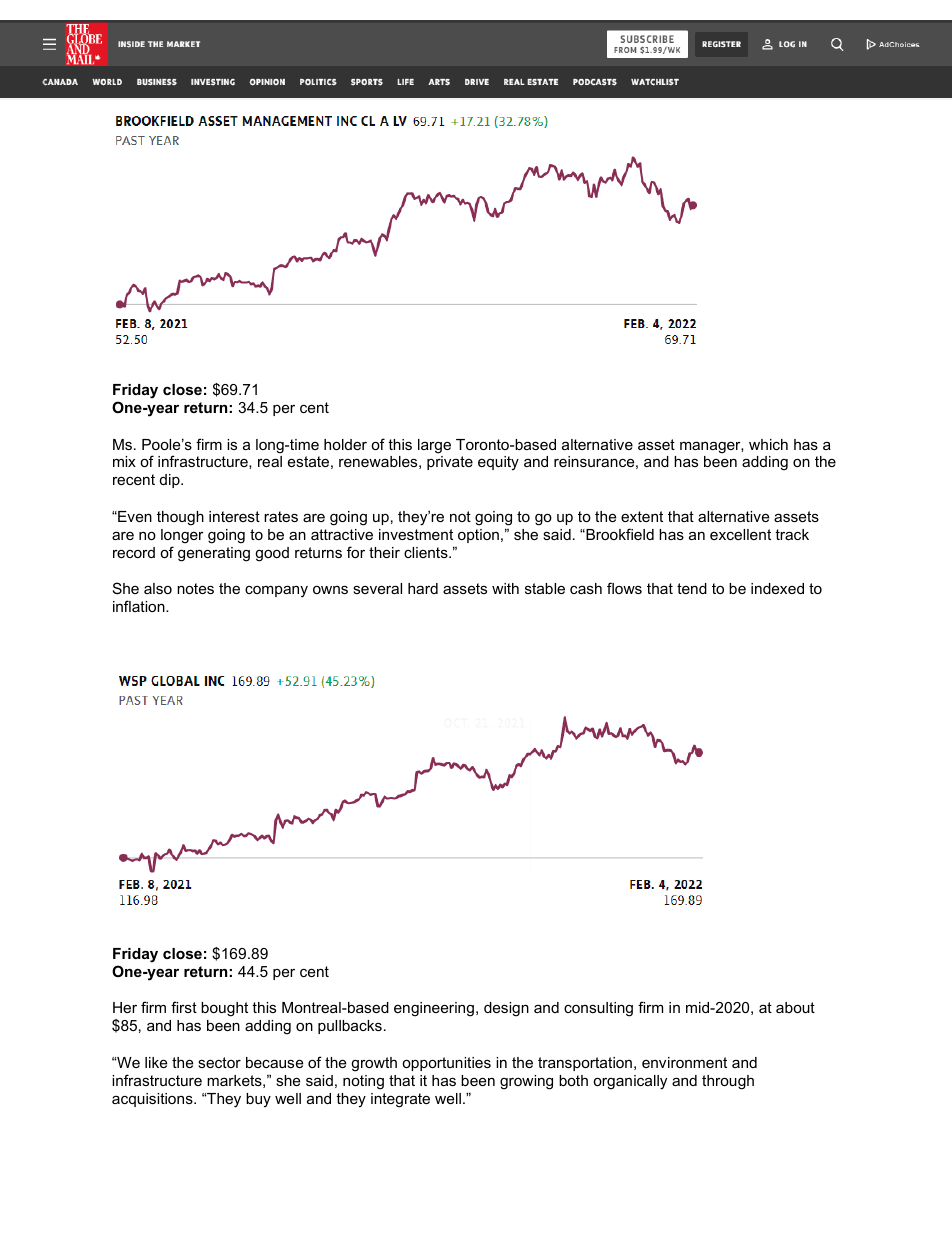 The width and height of the document is (952, 1233). Describe the element at coordinates (450, 463) in the document. I see `private` at that location.
